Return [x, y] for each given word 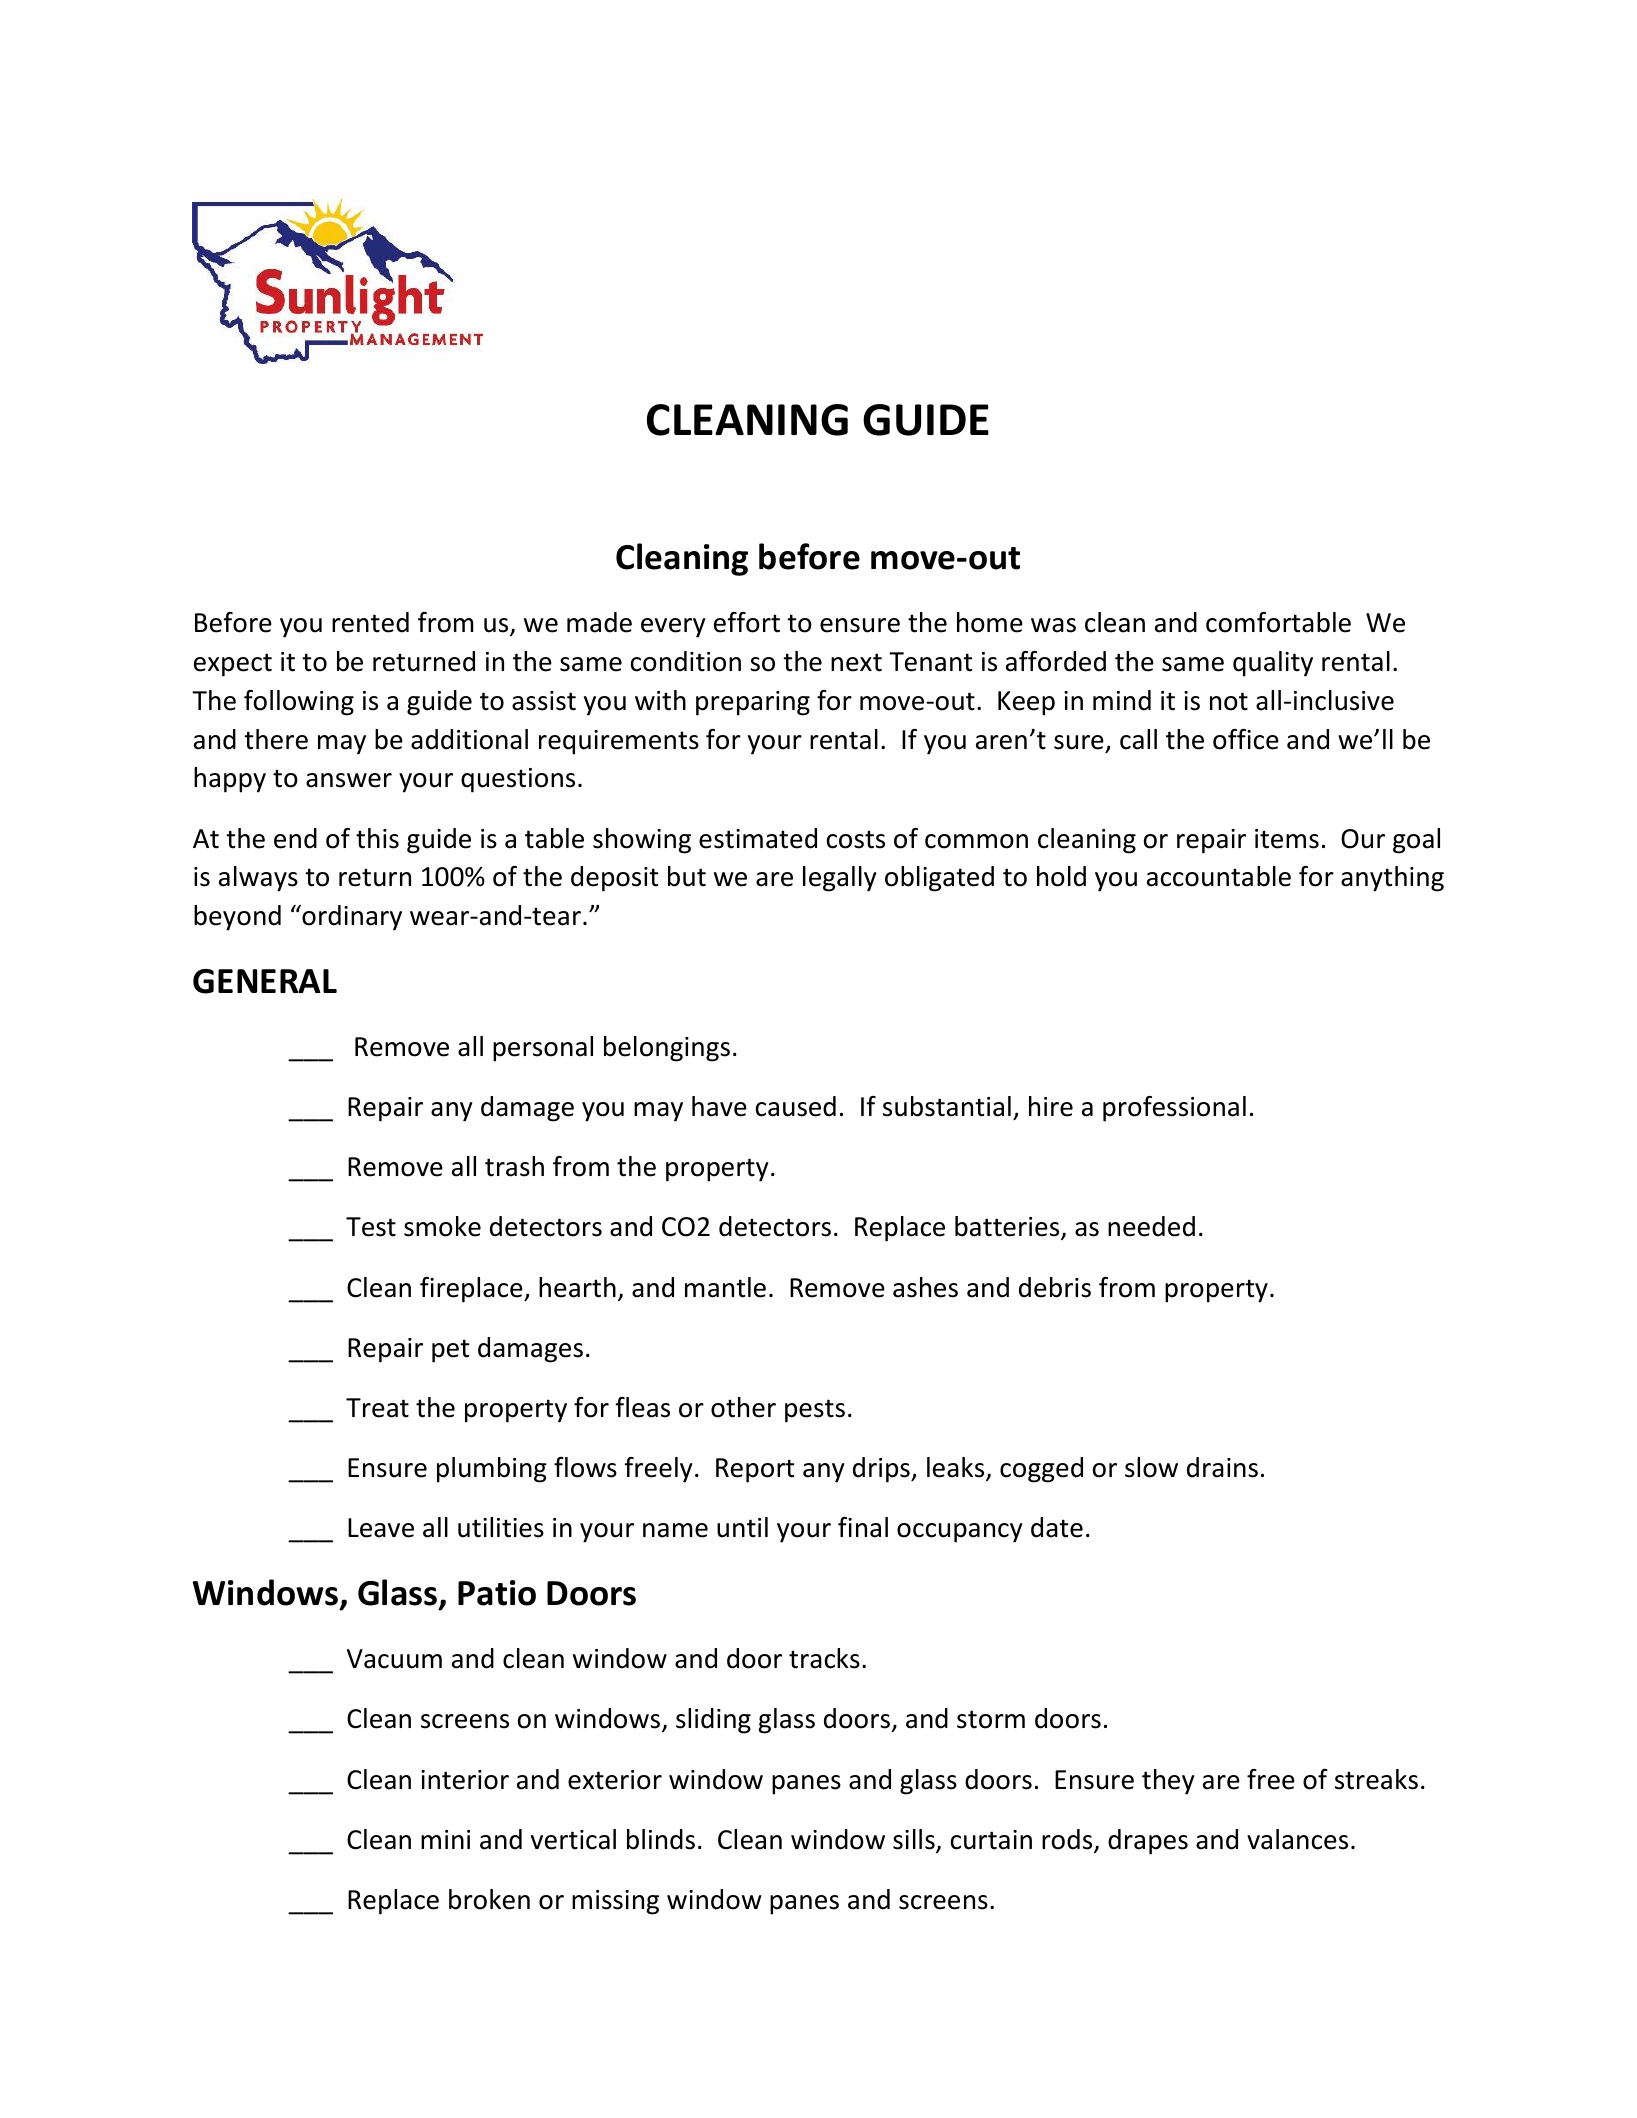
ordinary [351, 918]
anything [1392, 879]
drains [1222, 1467]
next [856, 662]
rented [370, 622]
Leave [381, 1528]
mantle [725, 1287]
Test [371, 1227]
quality [1273, 664]
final [863, 1527]
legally [840, 879]
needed [1151, 1226]
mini [445, 1839]
